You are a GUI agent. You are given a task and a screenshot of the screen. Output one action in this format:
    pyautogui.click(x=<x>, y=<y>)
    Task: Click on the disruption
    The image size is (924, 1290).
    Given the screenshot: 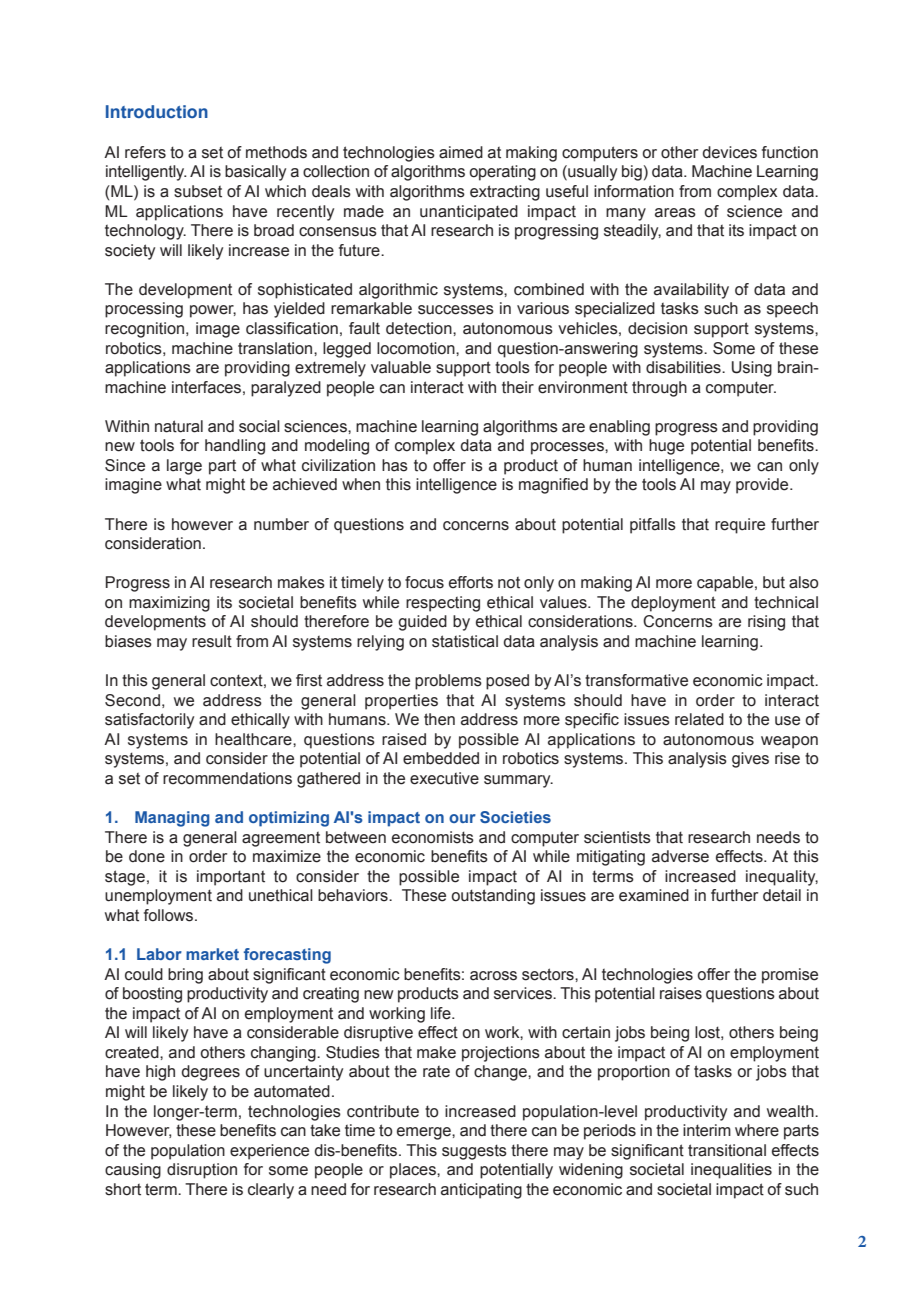 What is the action you would take?
    pyautogui.click(x=202, y=1171)
